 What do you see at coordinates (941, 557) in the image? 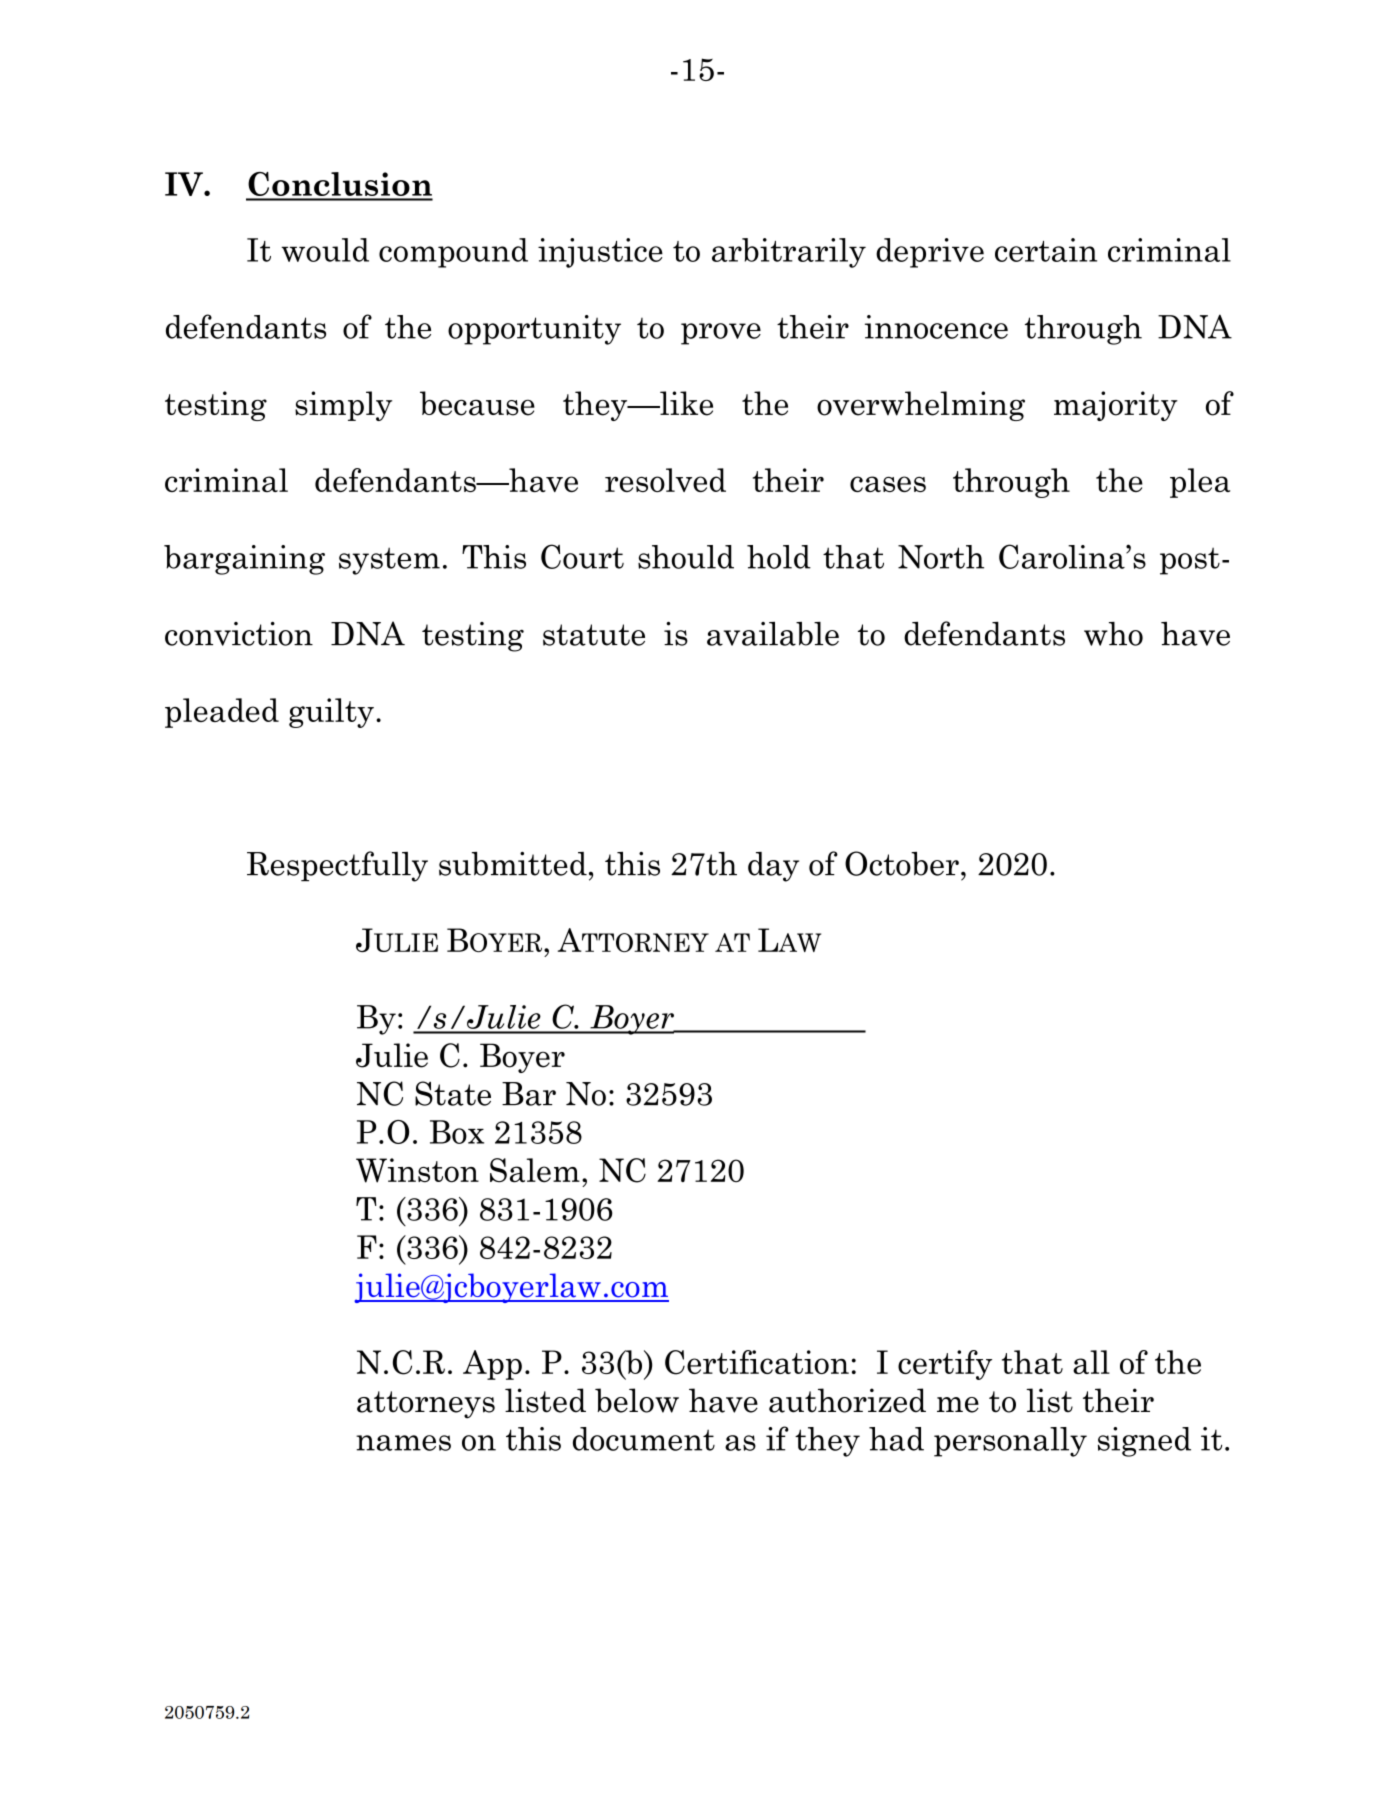
I see `North` at bounding box center [941, 557].
